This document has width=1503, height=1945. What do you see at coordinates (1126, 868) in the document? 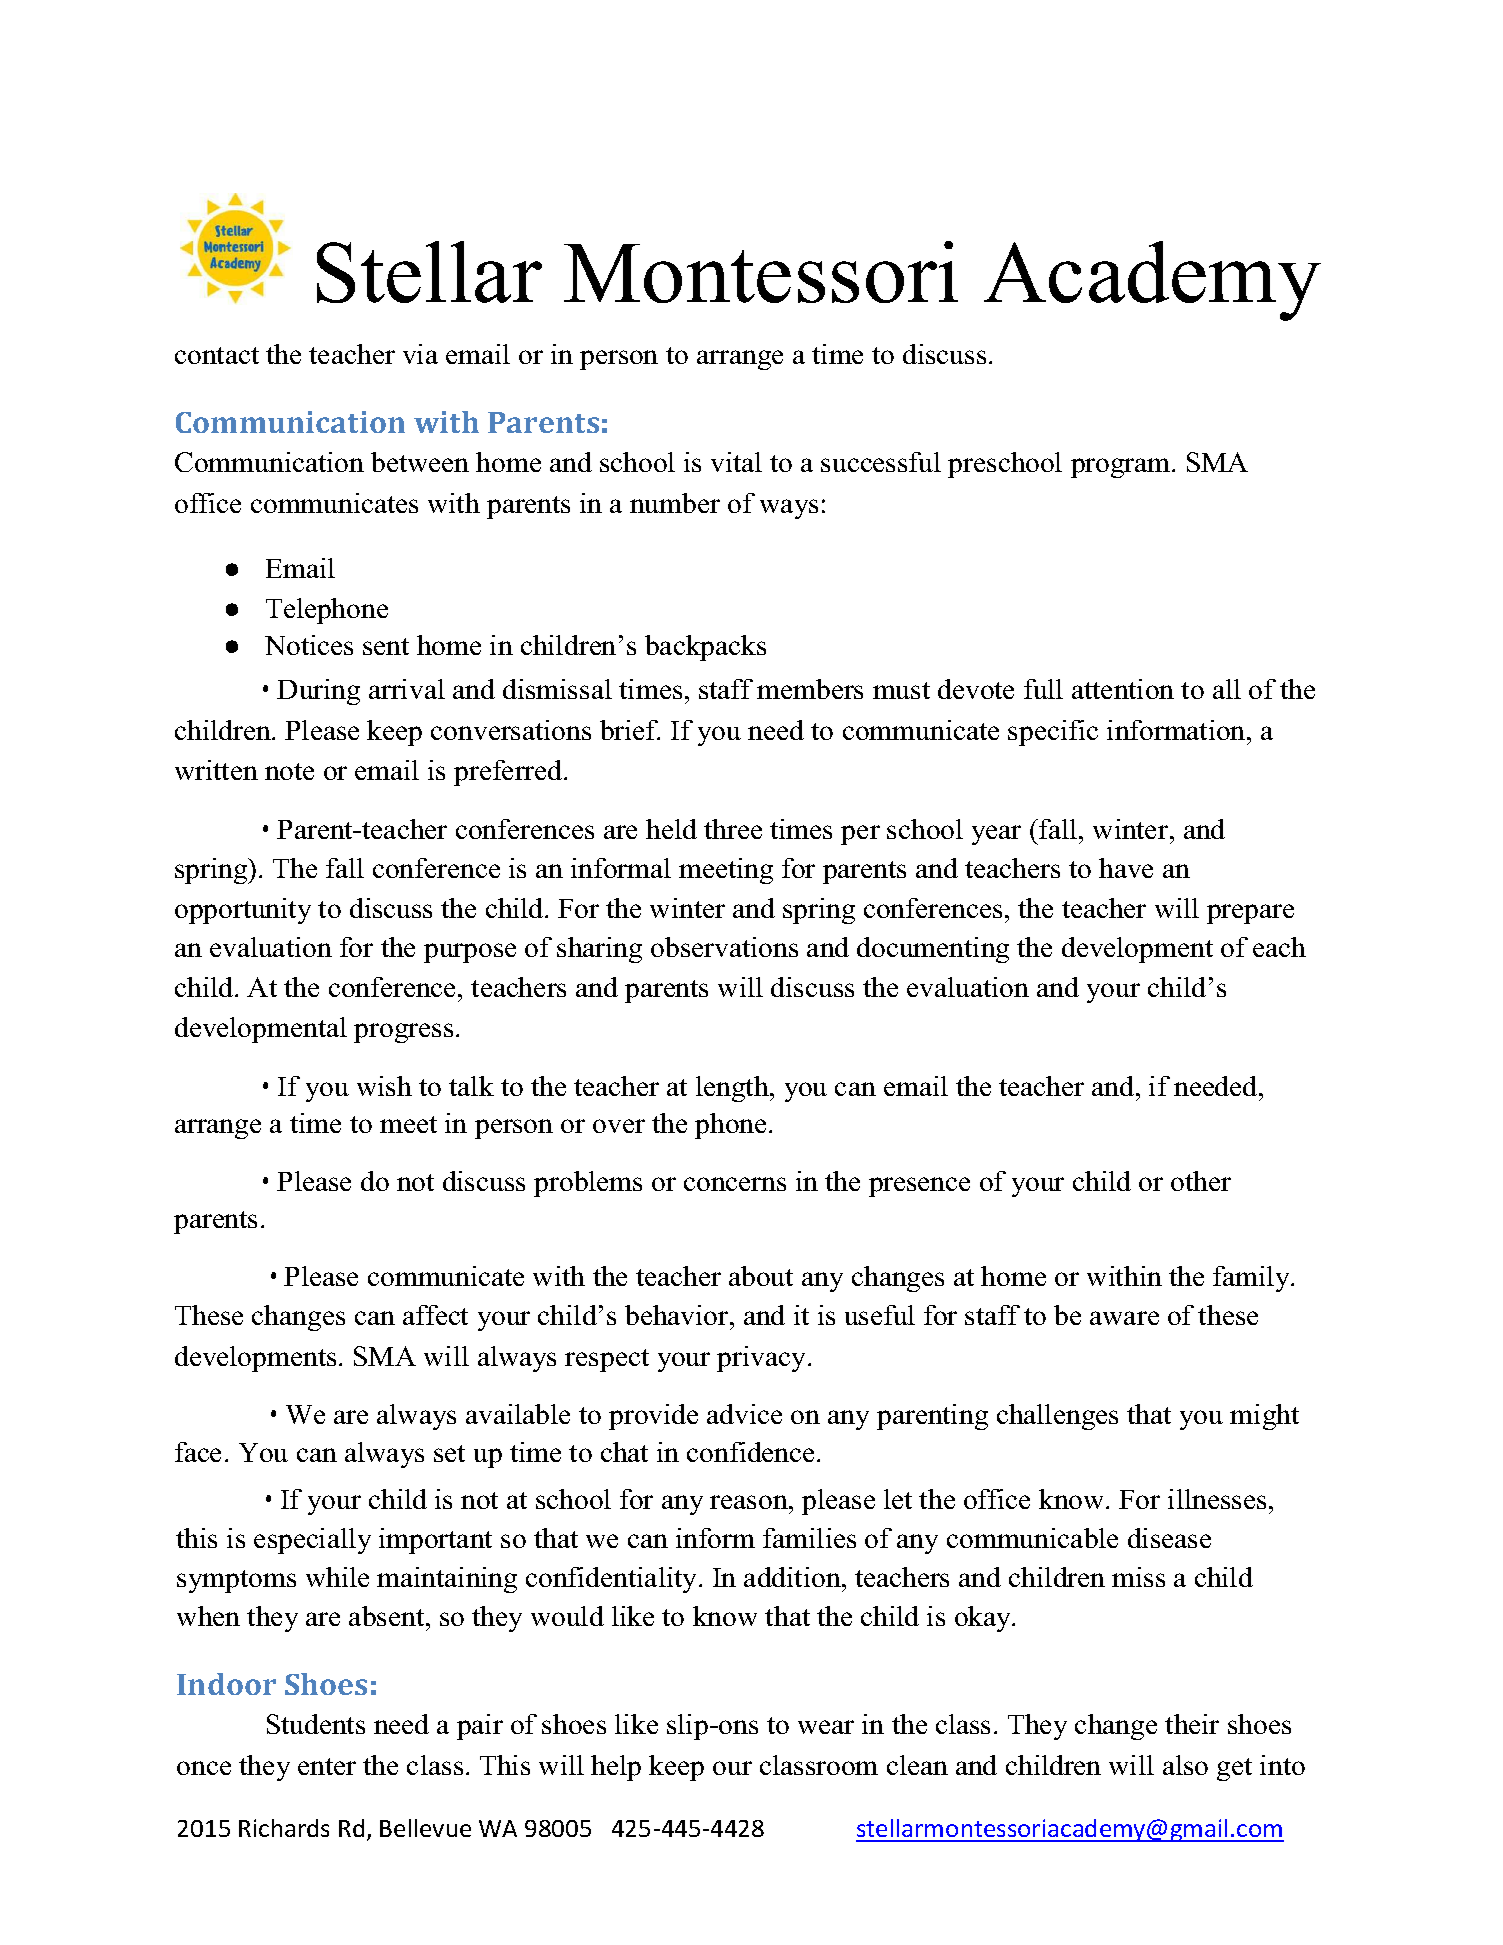
I see `have` at bounding box center [1126, 868].
